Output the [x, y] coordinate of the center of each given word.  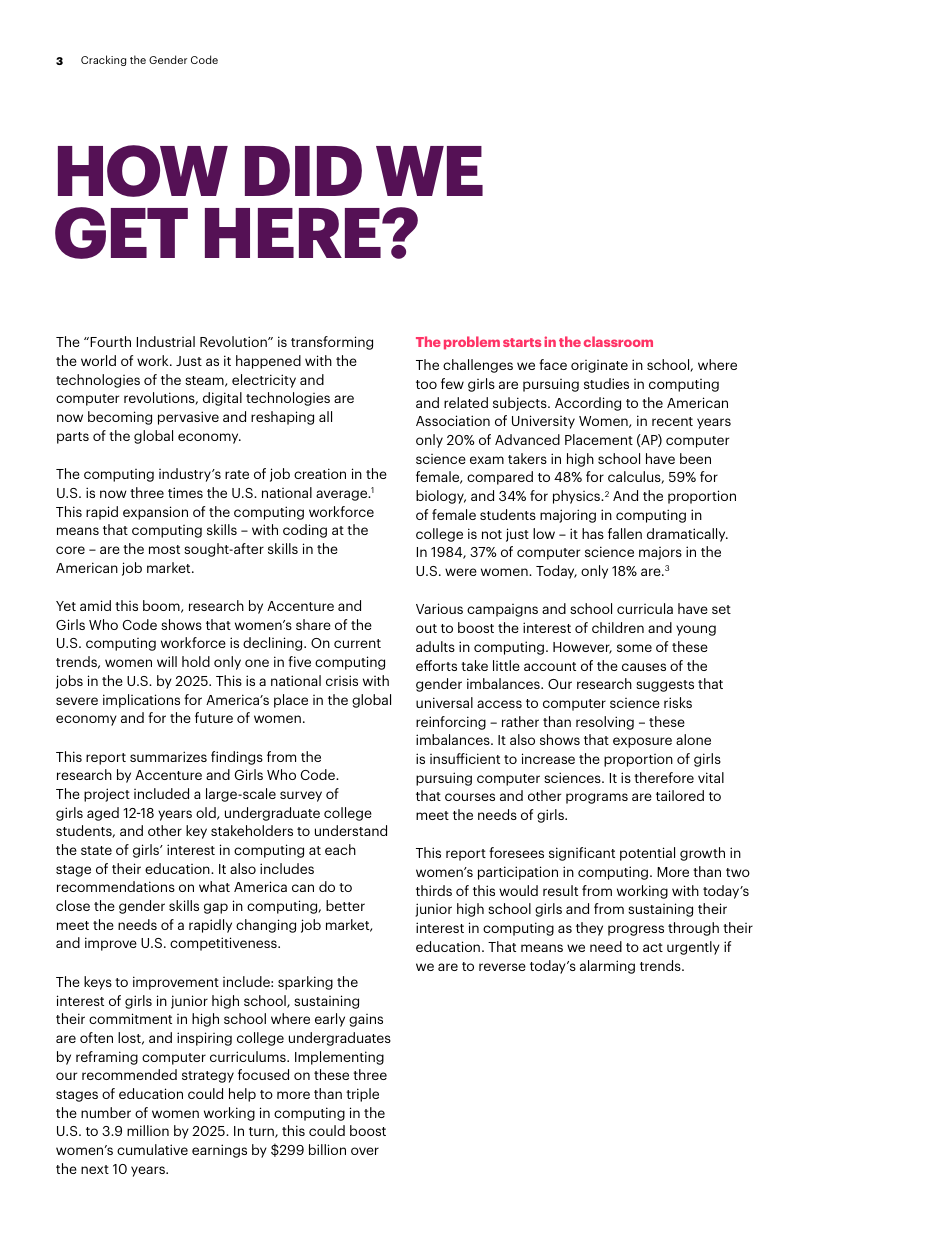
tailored [680, 795]
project [107, 795]
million [148, 1130]
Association [453, 420]
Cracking [103, 60]
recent [672, 421]
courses [470, 797]
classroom [618, 341]
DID [303, 171]
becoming [120, 418]
